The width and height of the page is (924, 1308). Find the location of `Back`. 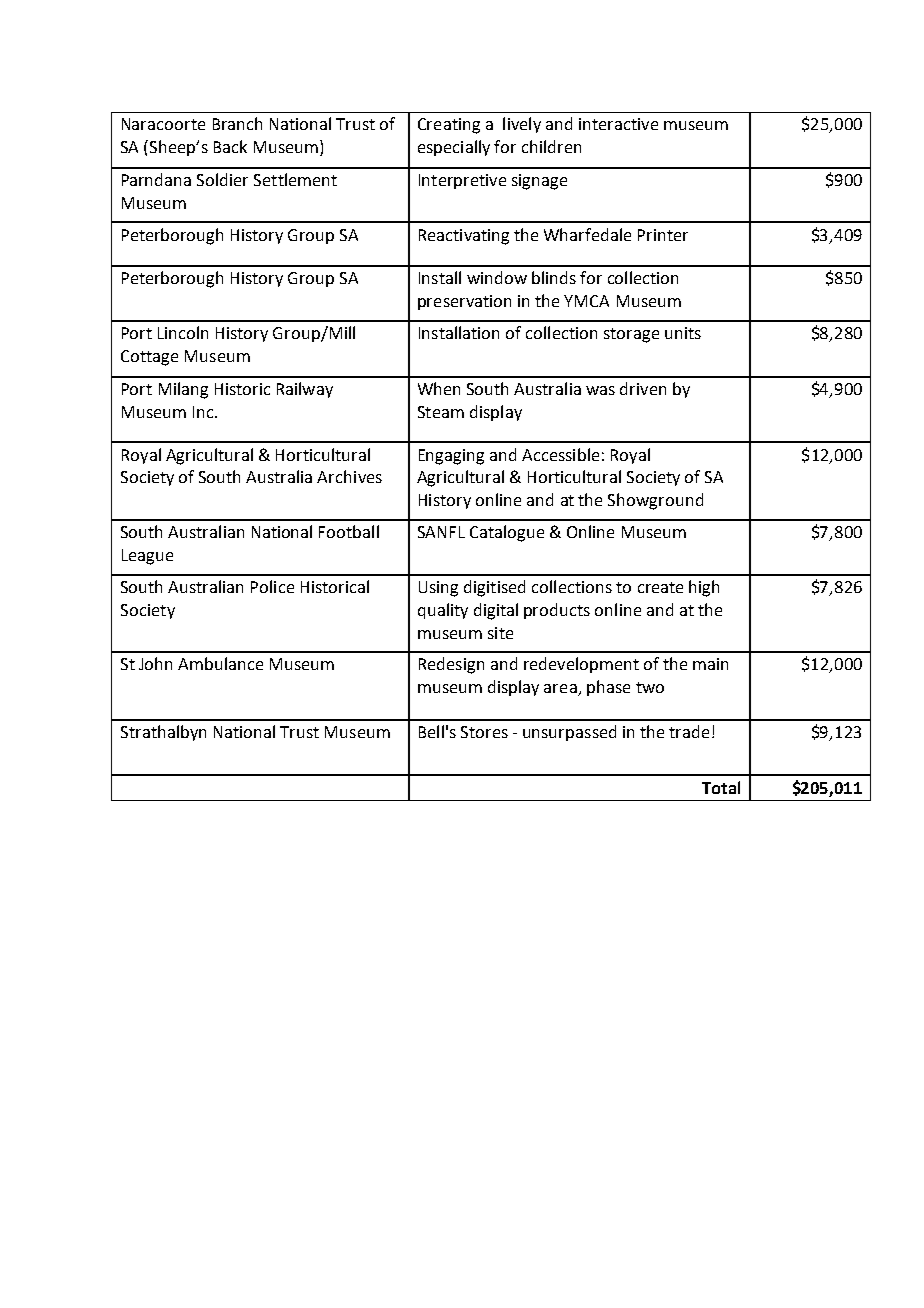

Back is located at coordinates (230, 146).
